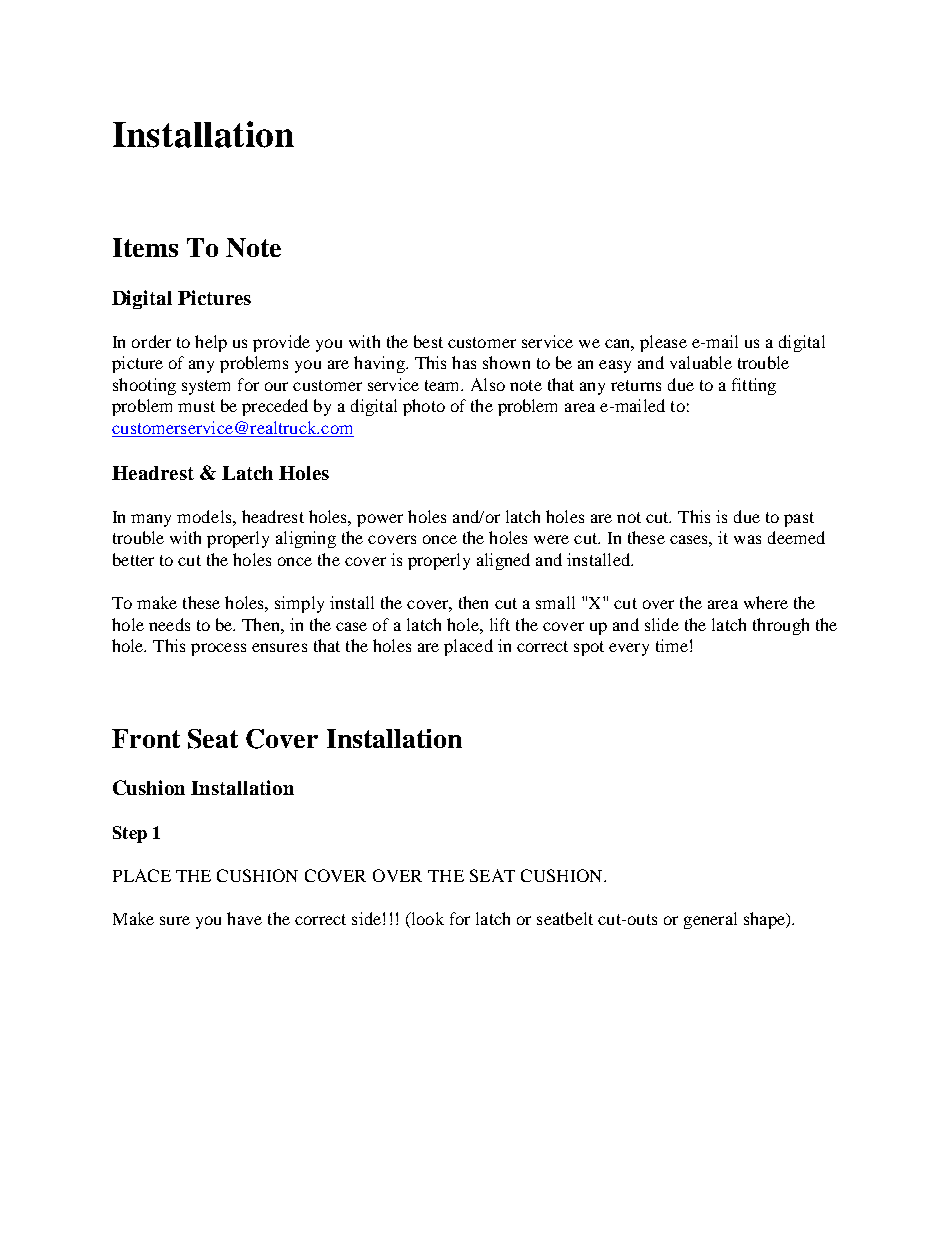 Image resolution: width=952 pixels, height=1233 pixels. Describe the element at coordinates (424, 407) in the document. I see `photo` at that location.
